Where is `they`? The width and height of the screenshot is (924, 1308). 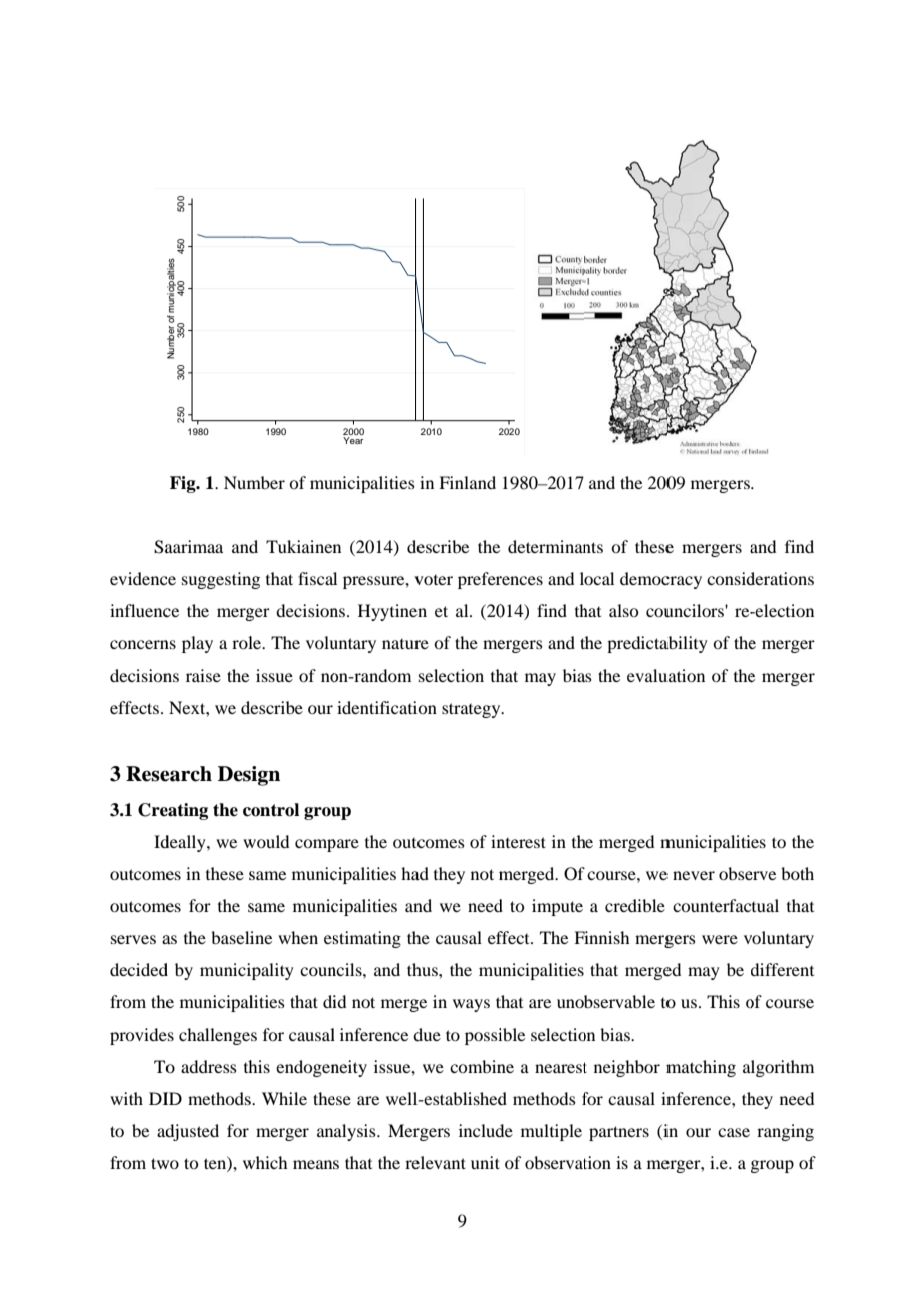
they is located at coordinates (449, 875).
